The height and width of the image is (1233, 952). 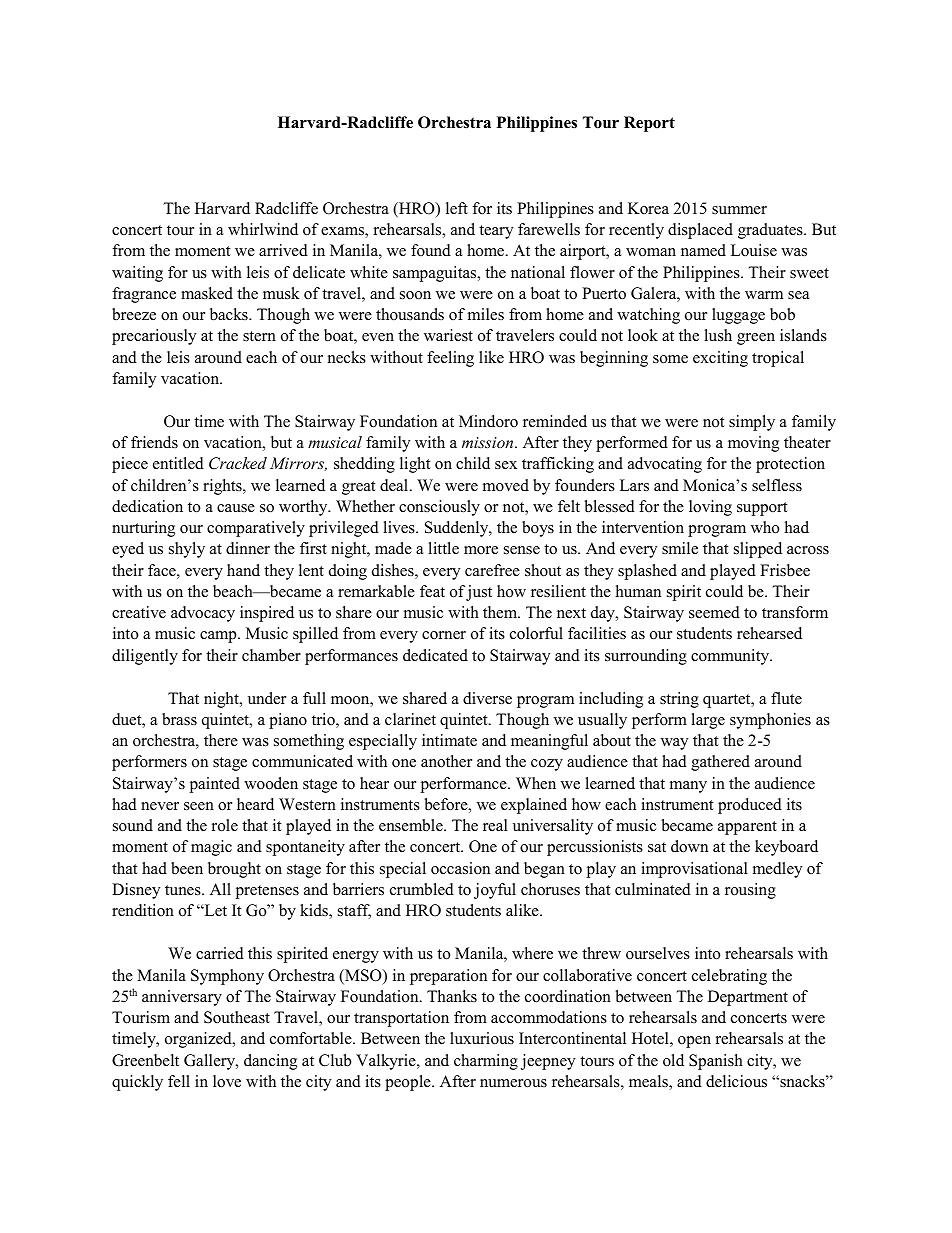 What do you see at coordinates (486, 1062) in the image?
I see `charming` at bounding box center [486, 1062].
